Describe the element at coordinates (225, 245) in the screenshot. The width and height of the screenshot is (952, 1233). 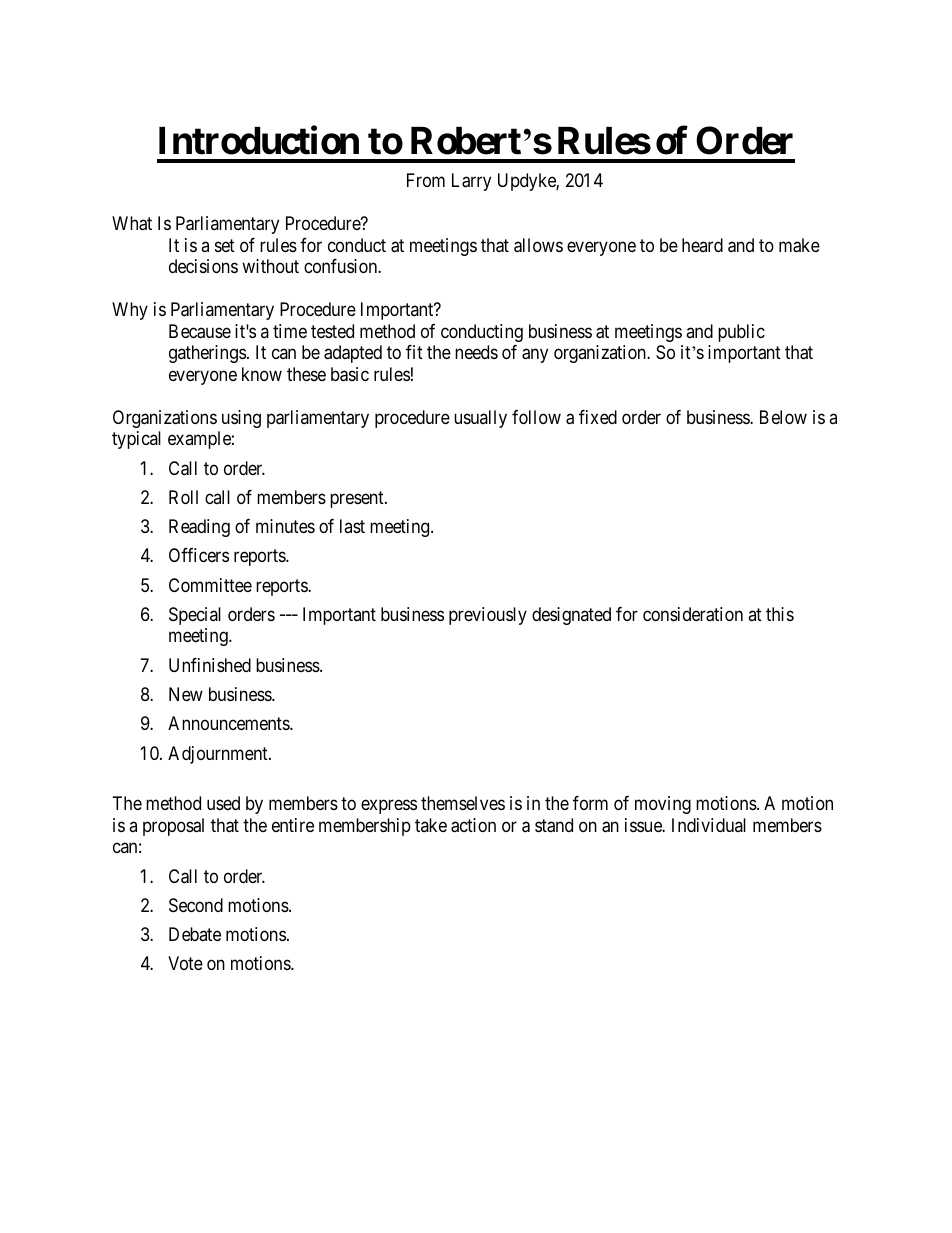
I see `set` at that location.
